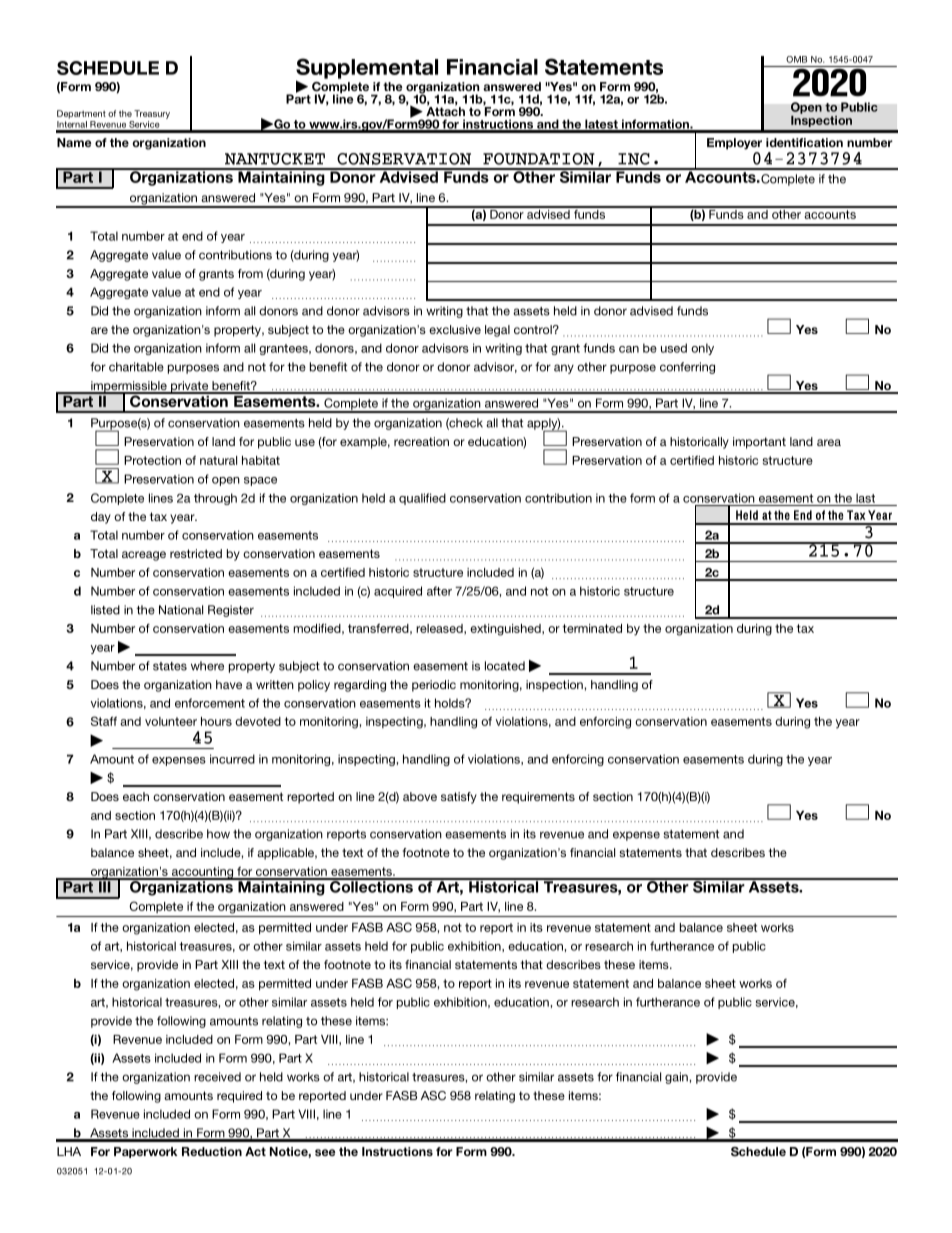 The image size is (952, 1233). I want to click on recreation, so click(421, 441).
